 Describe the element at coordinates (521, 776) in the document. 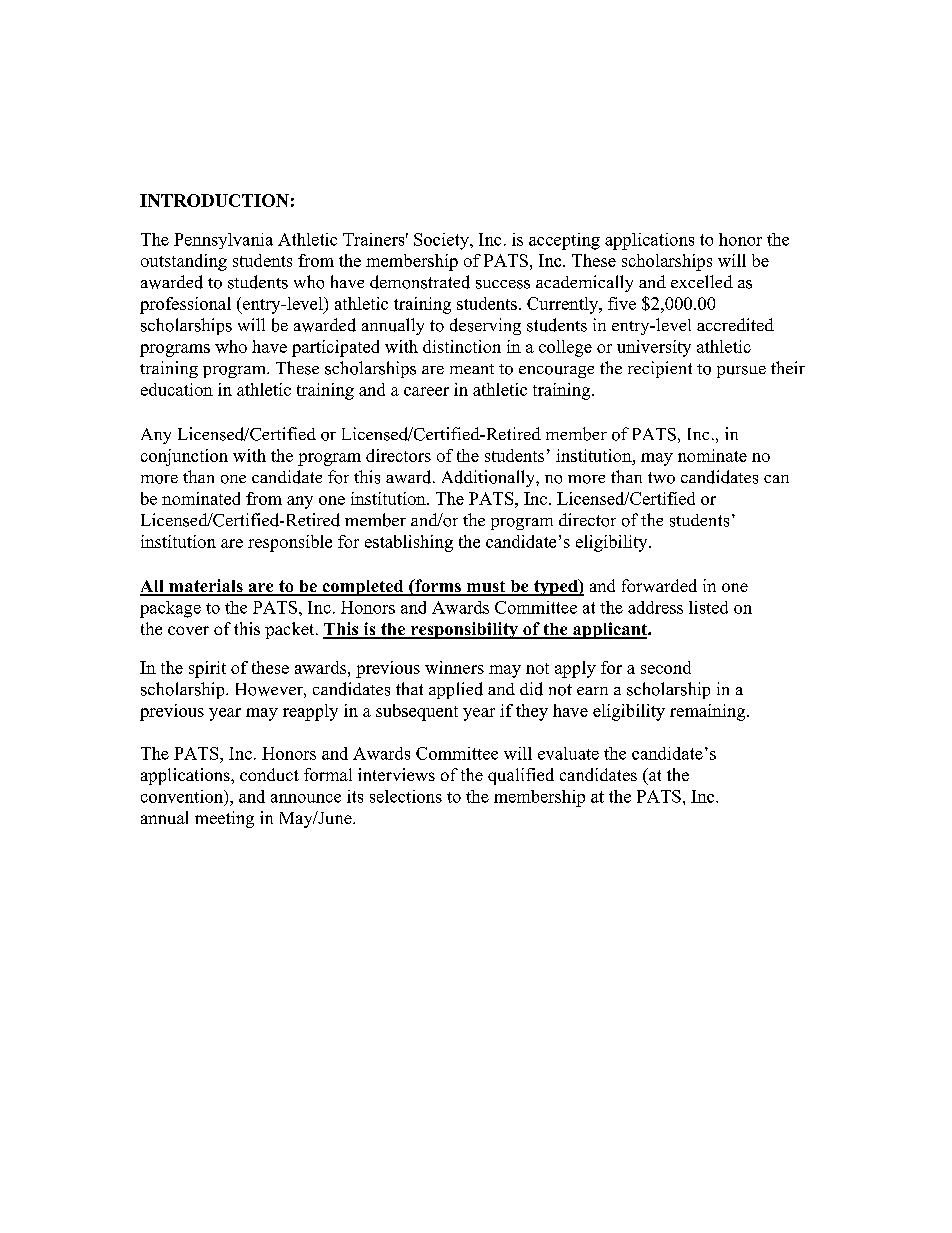

I see `qualified` at that location.
